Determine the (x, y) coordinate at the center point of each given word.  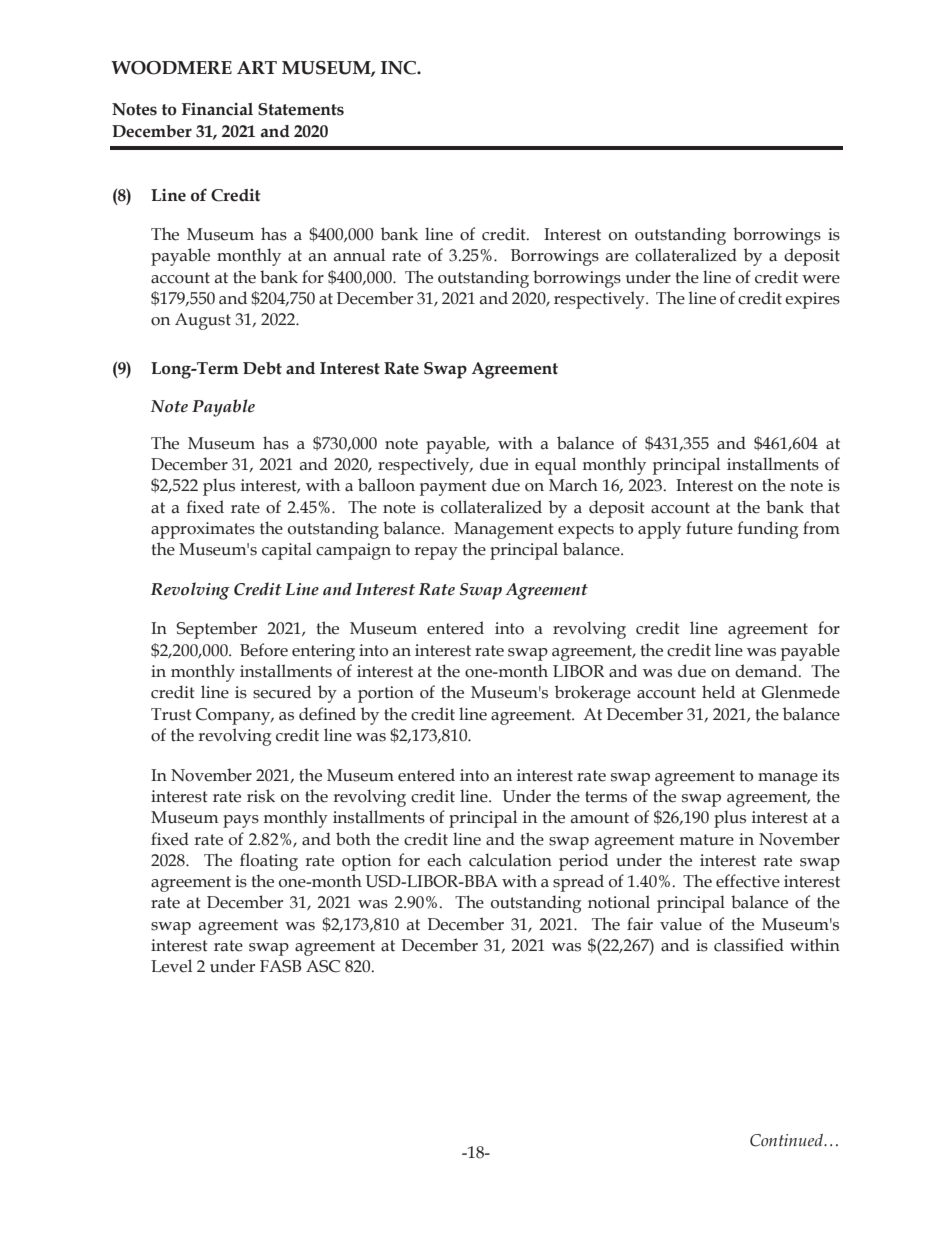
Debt (262, 368)
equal (555, 466)
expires (812, 300)
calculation (510, 860)
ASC (323, 966)
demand (767, 671)
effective (748, 881)
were (821, 279)
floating (269, 862)
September (217, 630)
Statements (301, 109)
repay (436, 553)
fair (640, 924)
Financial (217, 109)
